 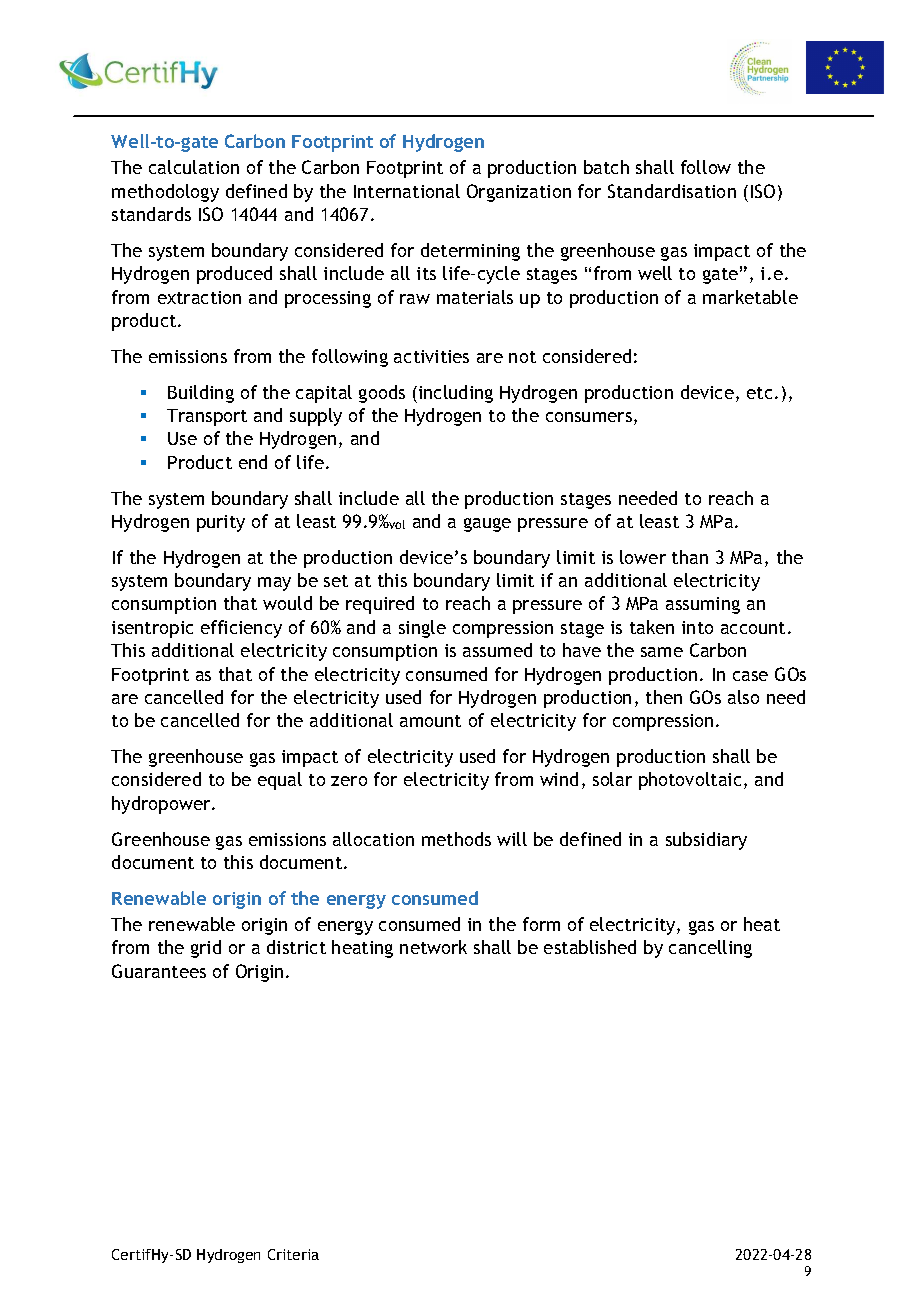 I want to click on calculation, so click(x=194, y=167).
